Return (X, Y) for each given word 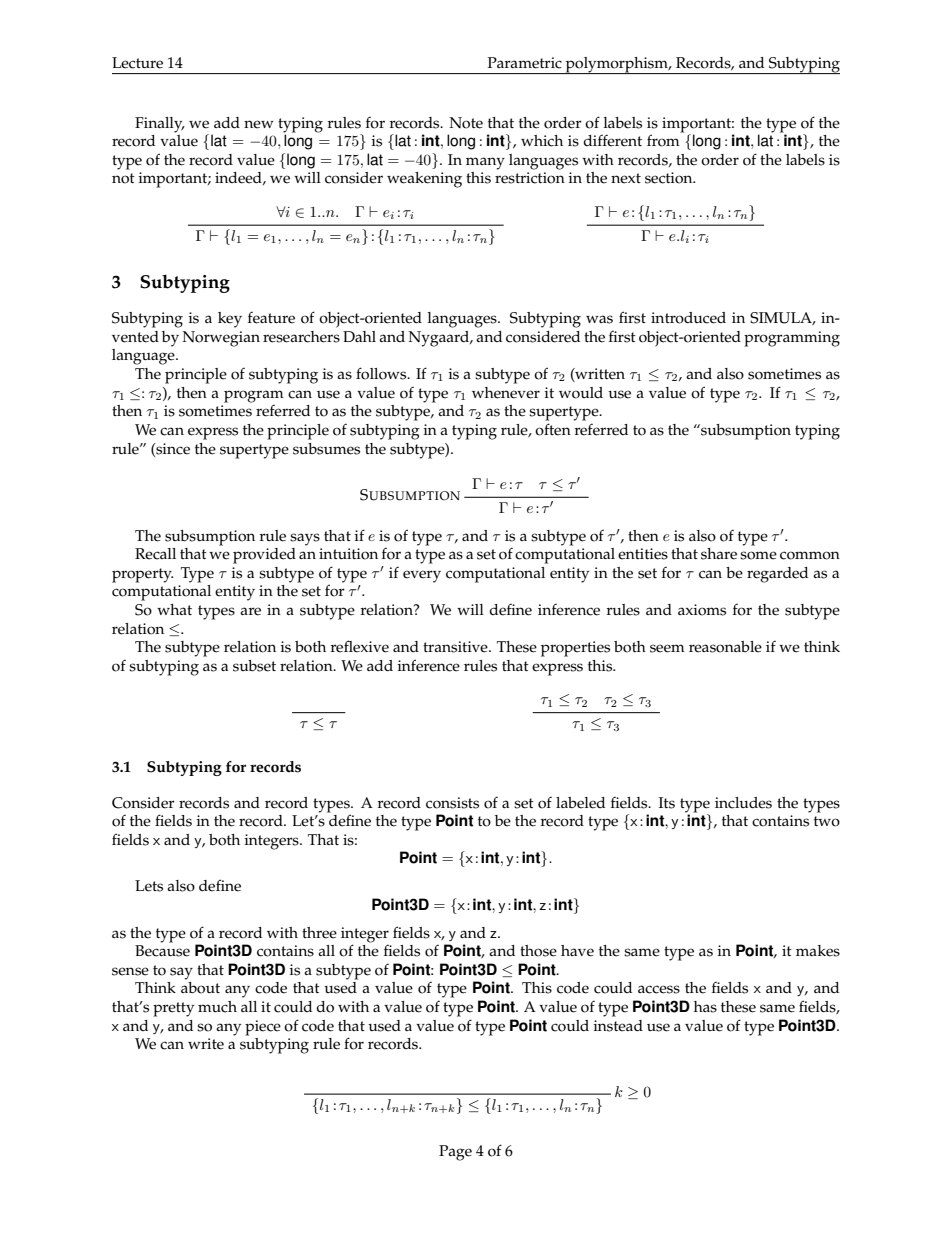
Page (455, 1153)
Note (466, 123)
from (664, 139)
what (174, 609)
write (206, 1044)
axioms (702, 610)
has (705, 1007)
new (259, 124)
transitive (456, 647)
